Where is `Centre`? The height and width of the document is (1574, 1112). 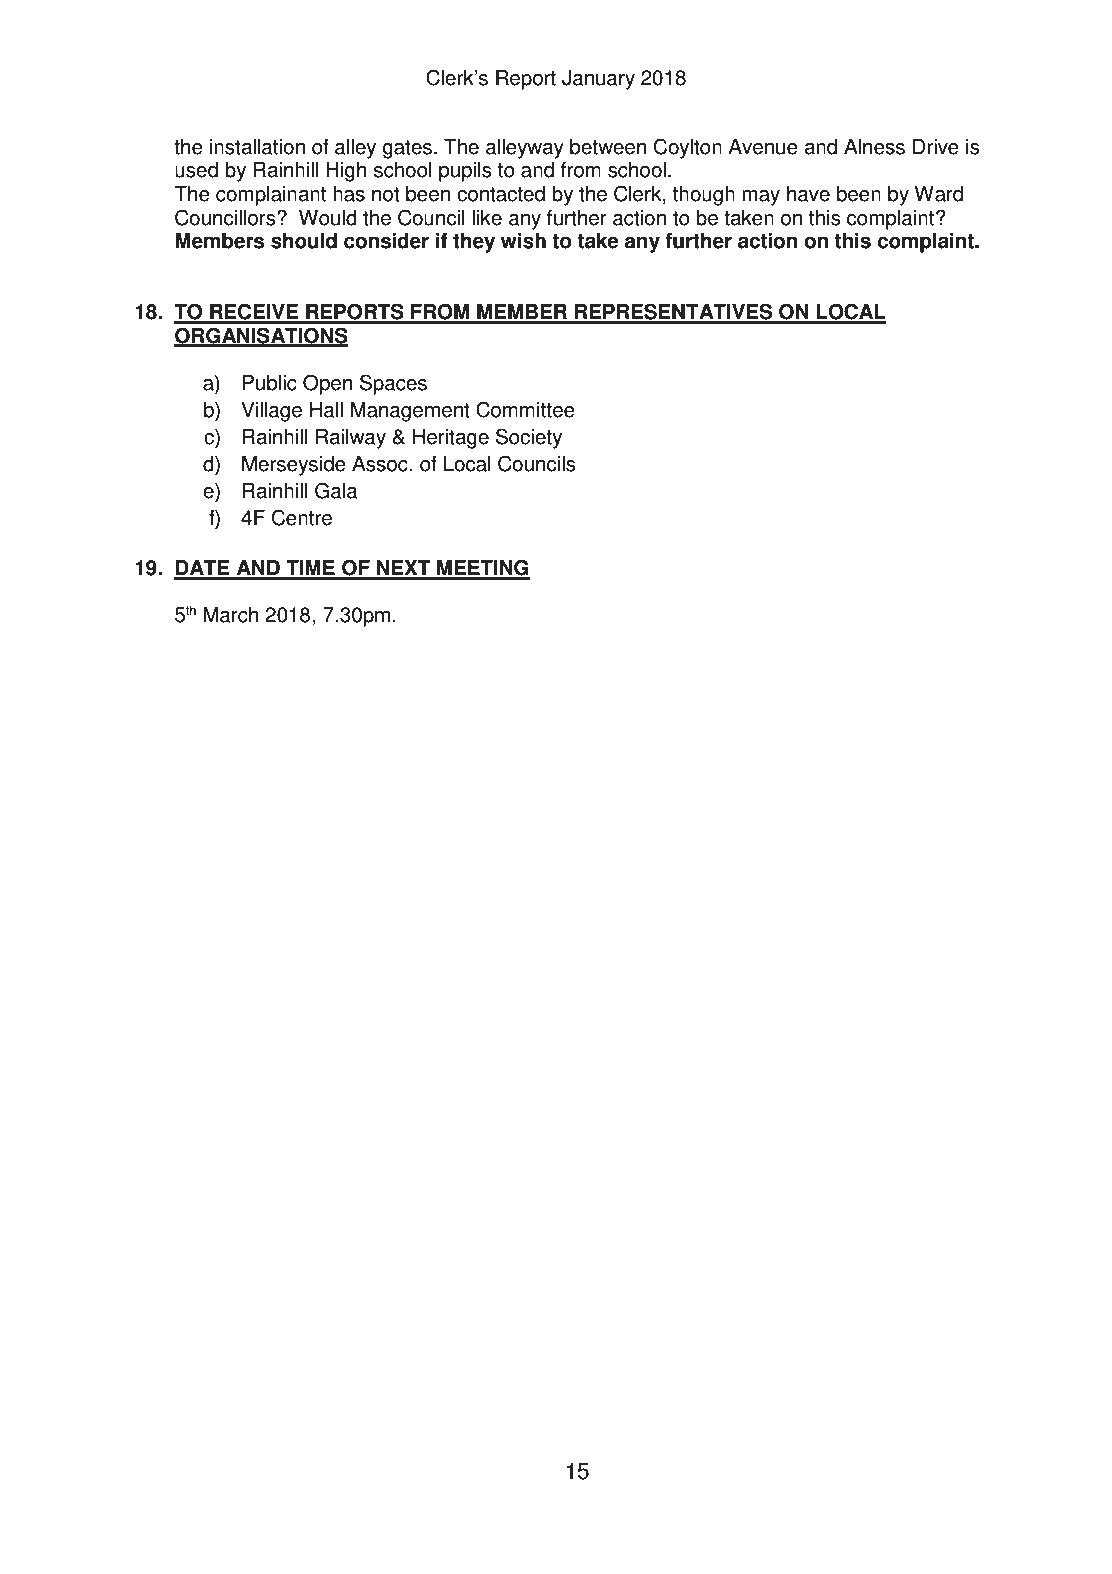
Centre is located at coordinates (302, 517).
